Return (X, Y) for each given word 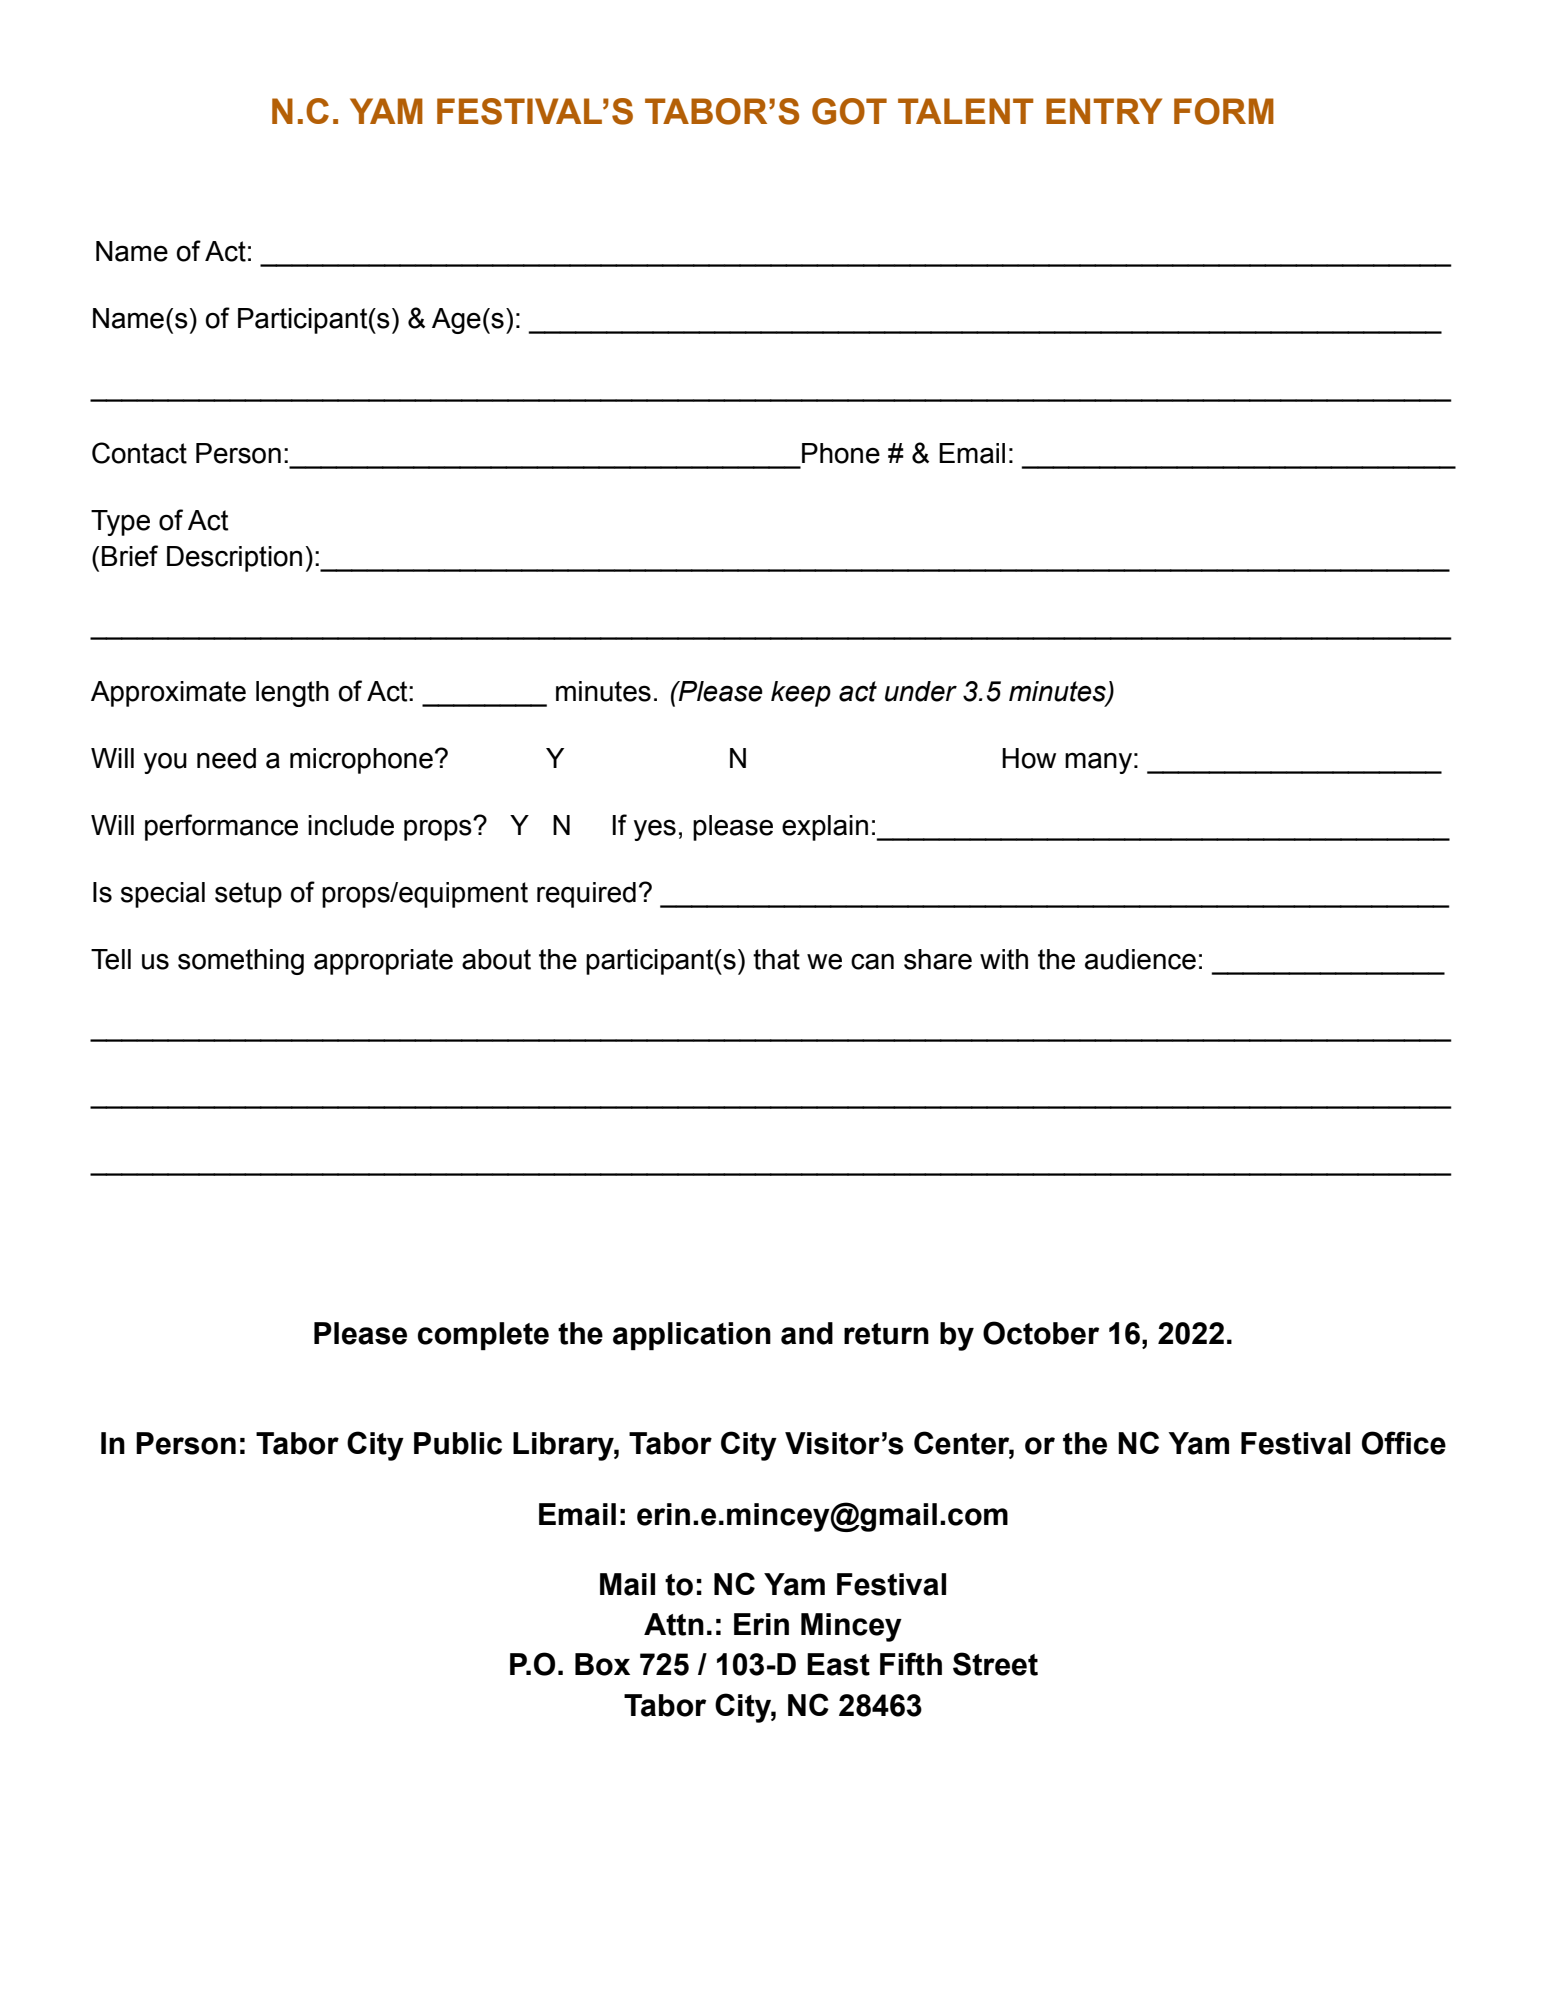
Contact (139, 453)
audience (1140, 959)
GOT (849, 111)
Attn (674, 1624)
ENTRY (1104, 111)
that (776, 959)
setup (248, 895)
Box (602, 1664)
